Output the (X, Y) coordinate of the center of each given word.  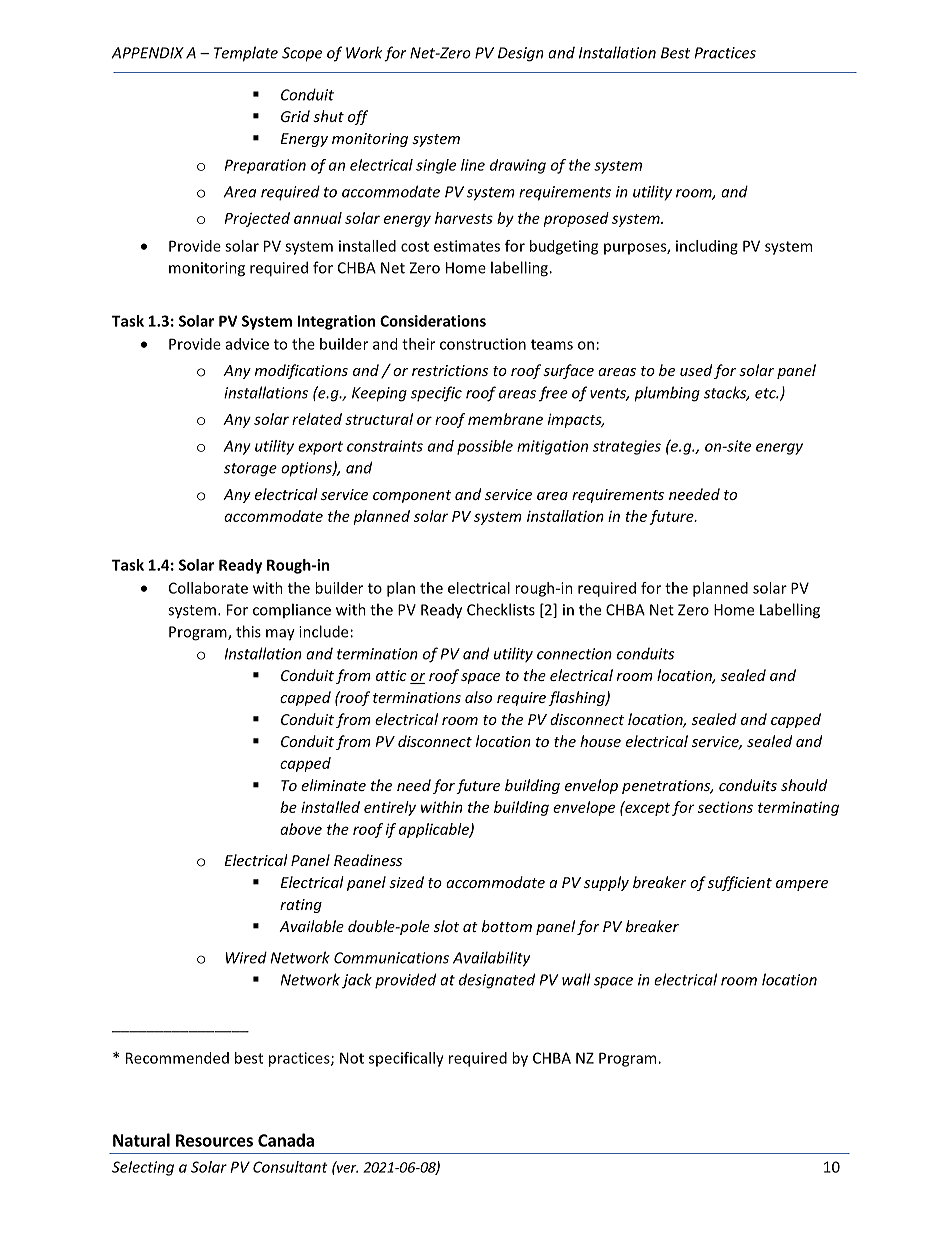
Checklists (501, 609)
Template (246, 54)
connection (574, 654)
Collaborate (208, 588)
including (707, 247)
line (473, 165)
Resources (214, 1140)
